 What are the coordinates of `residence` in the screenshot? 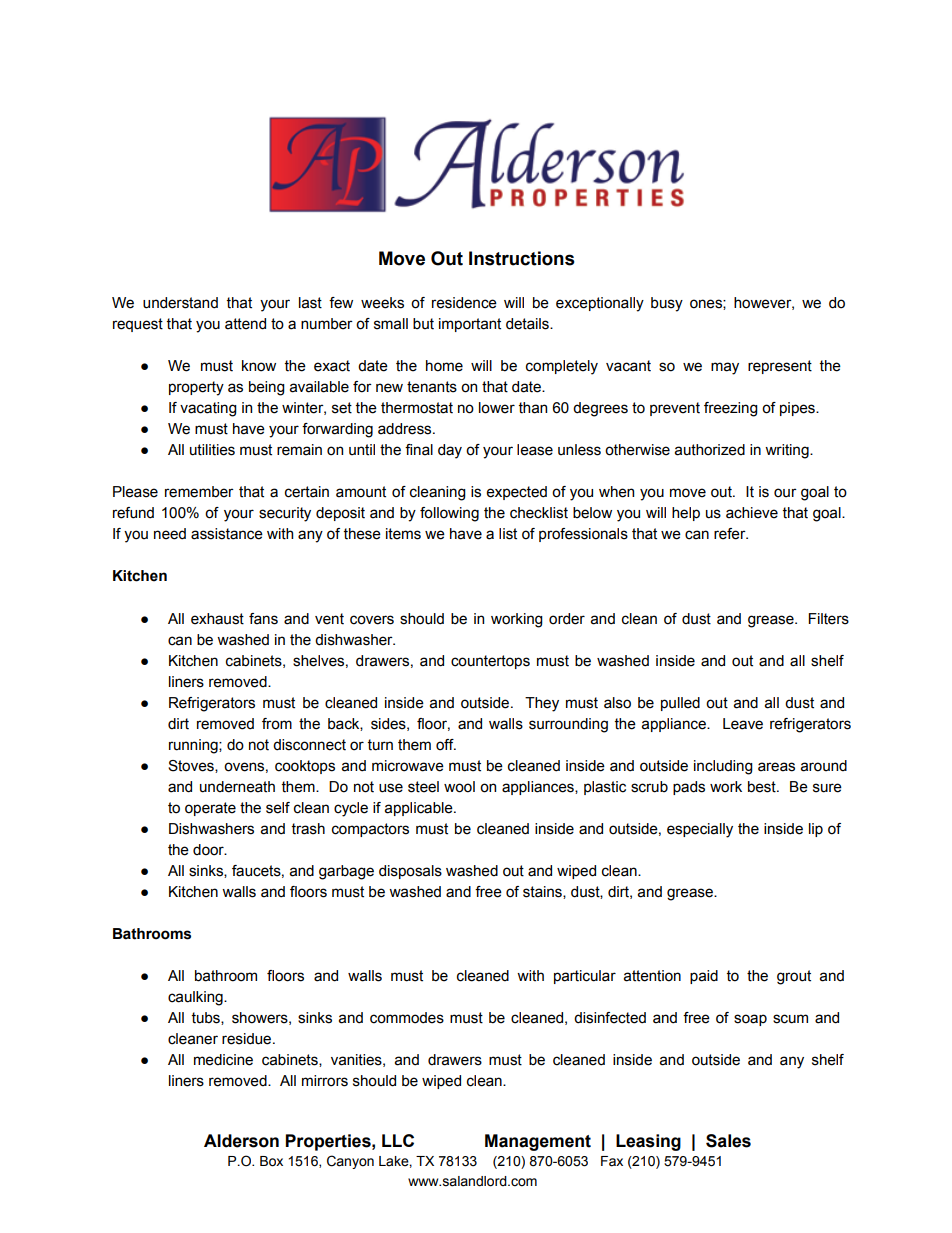 It's located at (464, 303).
